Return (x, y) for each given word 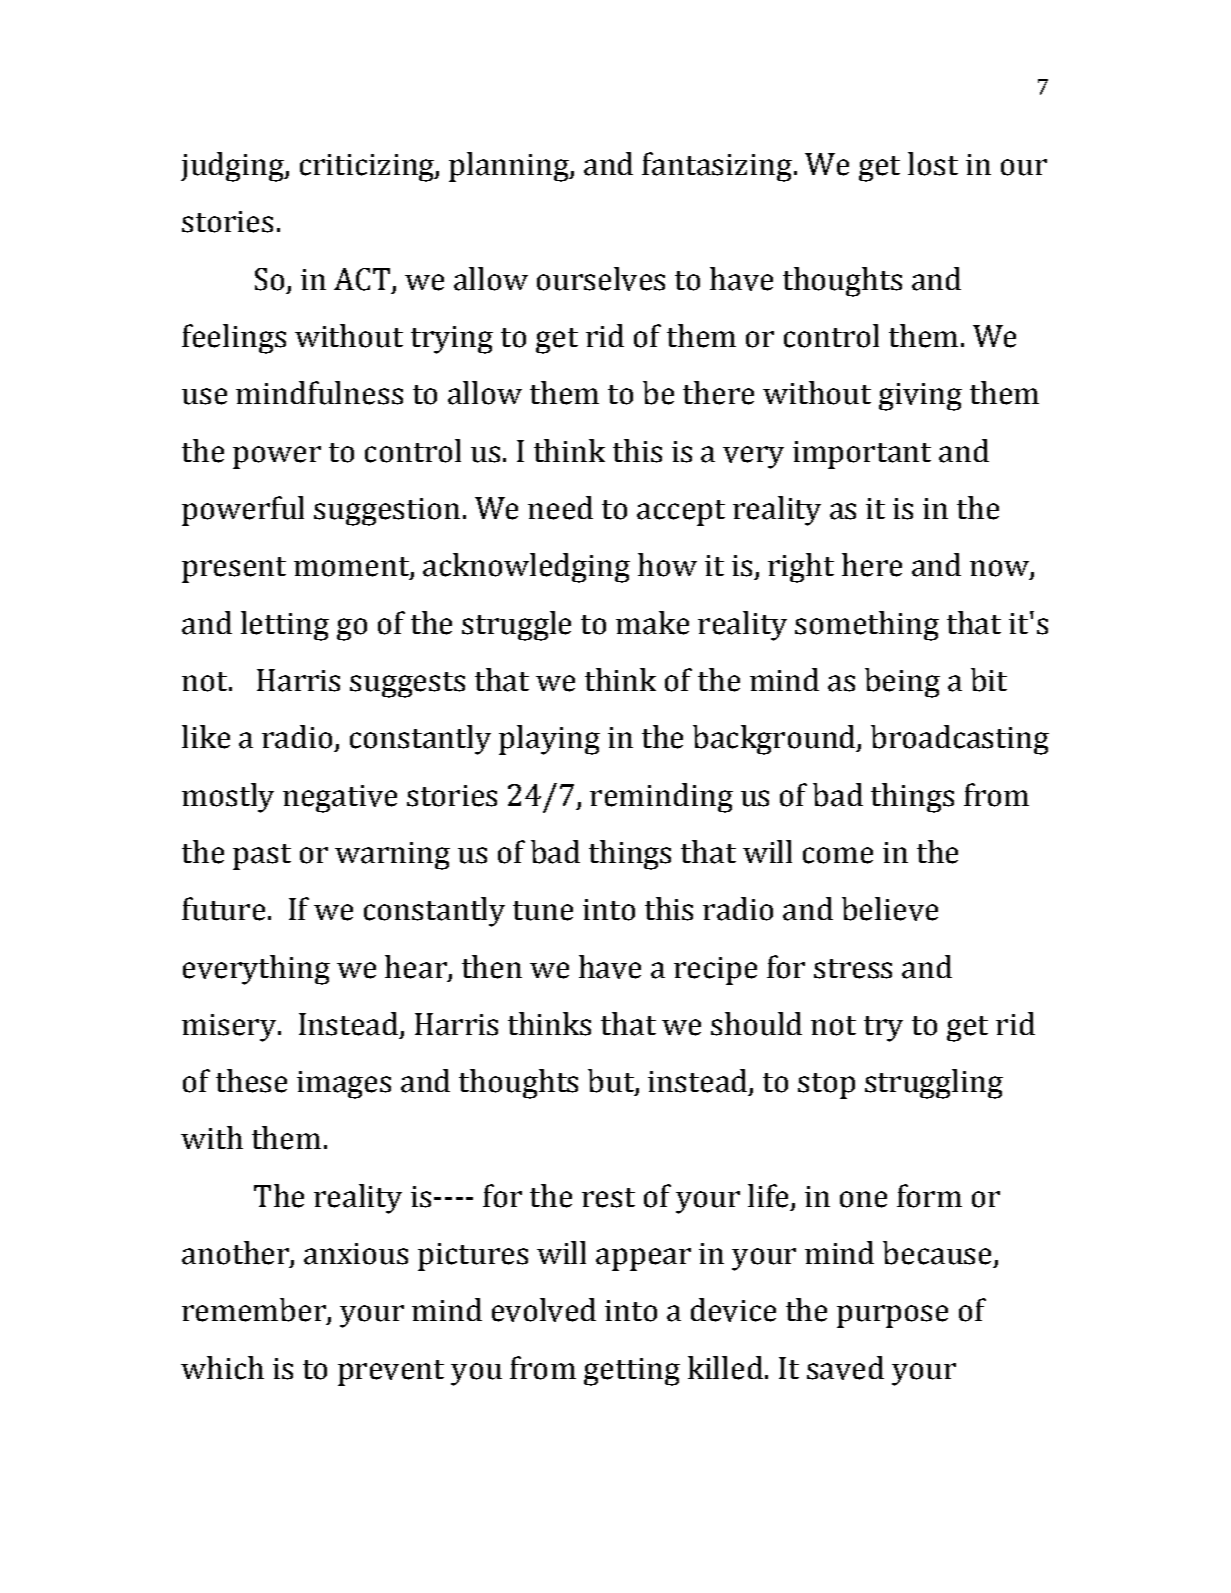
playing (549, 740)
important (862, 455)
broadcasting (960, 740)
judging (233, 167)
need (560, 508)
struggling (934, 1084)
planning (510, 167)
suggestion (387, 512)
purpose (892, 1316)
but (612, 1082)
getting (632, 1372)
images (344, 1085)
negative (340, 799)
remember (255, 1311)
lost (933, 164)
